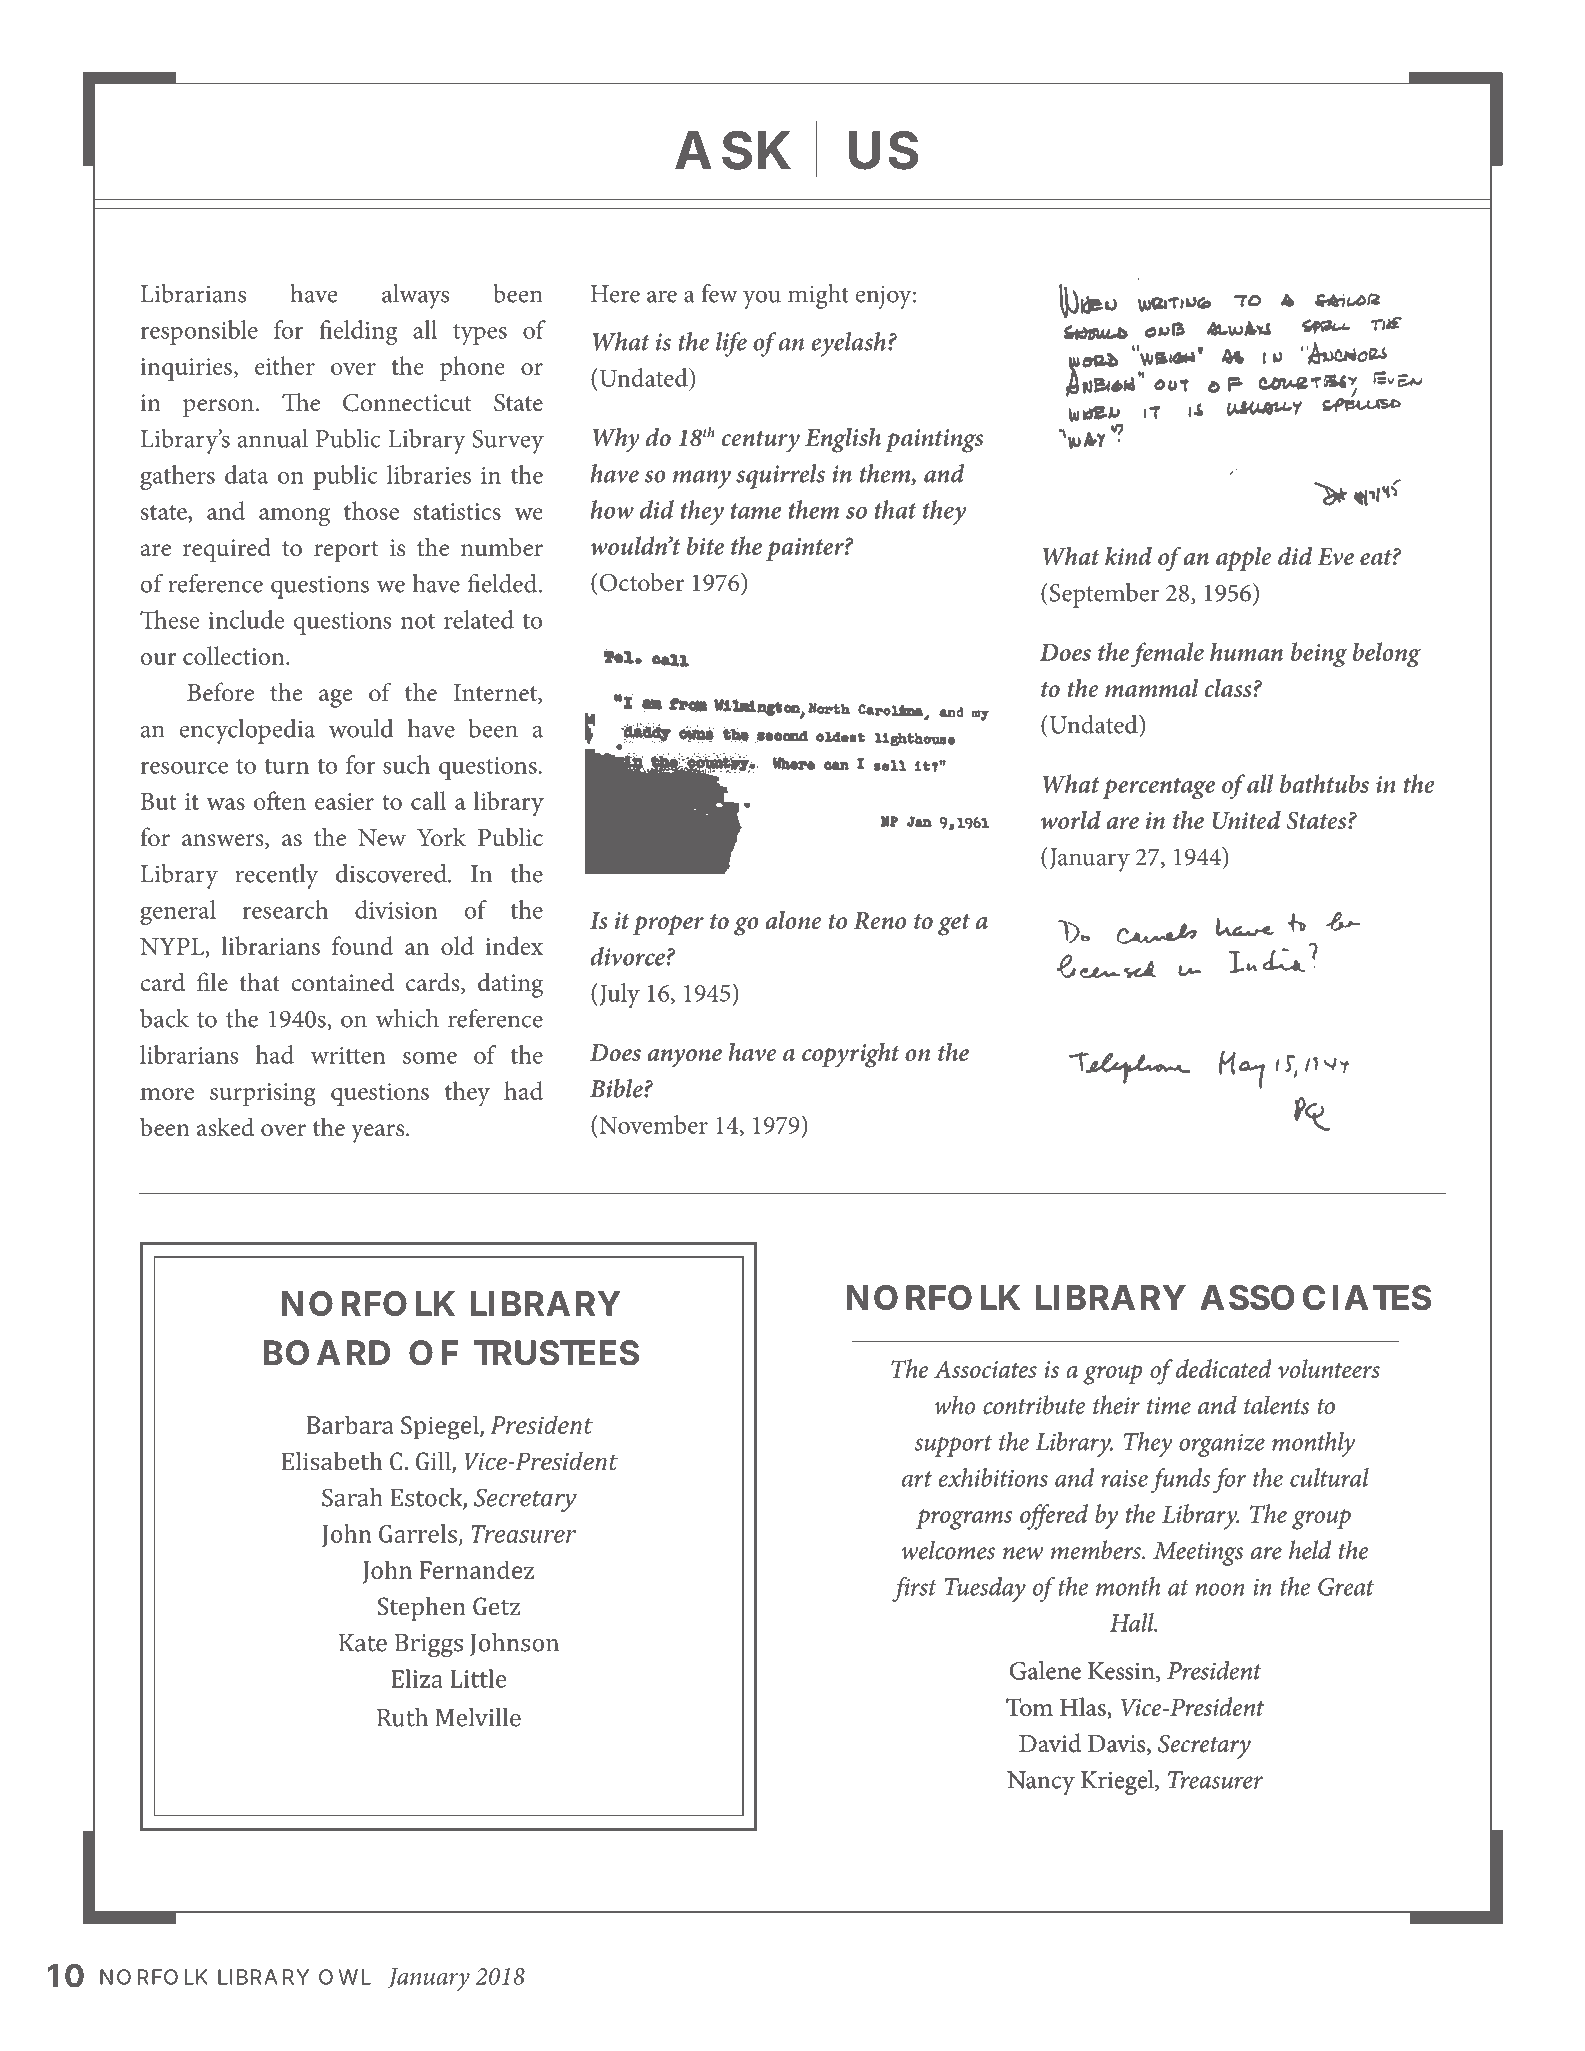 The image size is (1585, 2051). What do you see at coordinates (1118, 1745) in the page?
I see `Davis` at bounding box center [1118, 1745].
